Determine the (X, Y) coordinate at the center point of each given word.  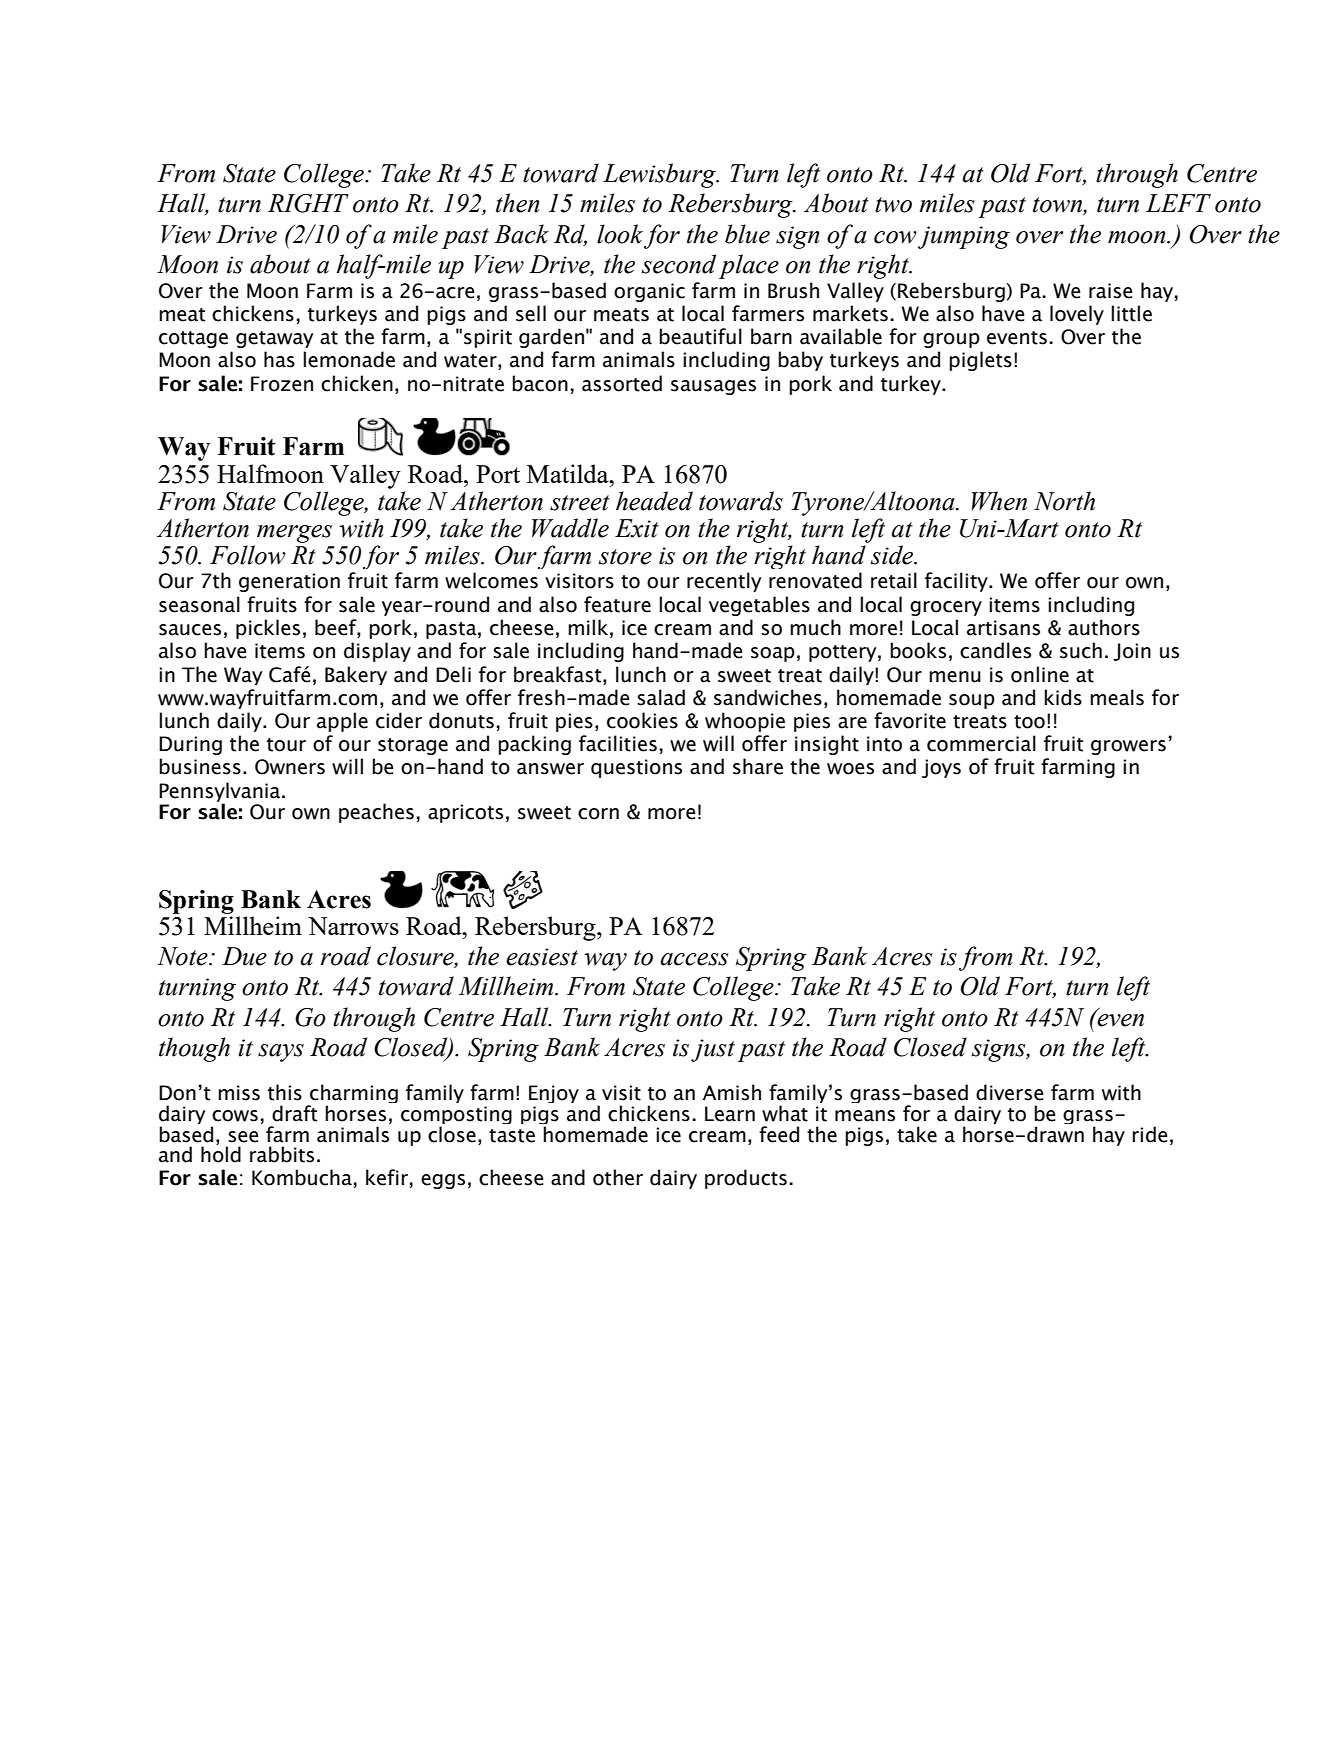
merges (294, 534)
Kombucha (302, 1177)
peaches (376, 813)
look (620, 234)
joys (941, 768)
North (1064, 501)
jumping (964, 237)
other (618, 1177)
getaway (275, 339)
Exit (637, 528)
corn (598, 814)
